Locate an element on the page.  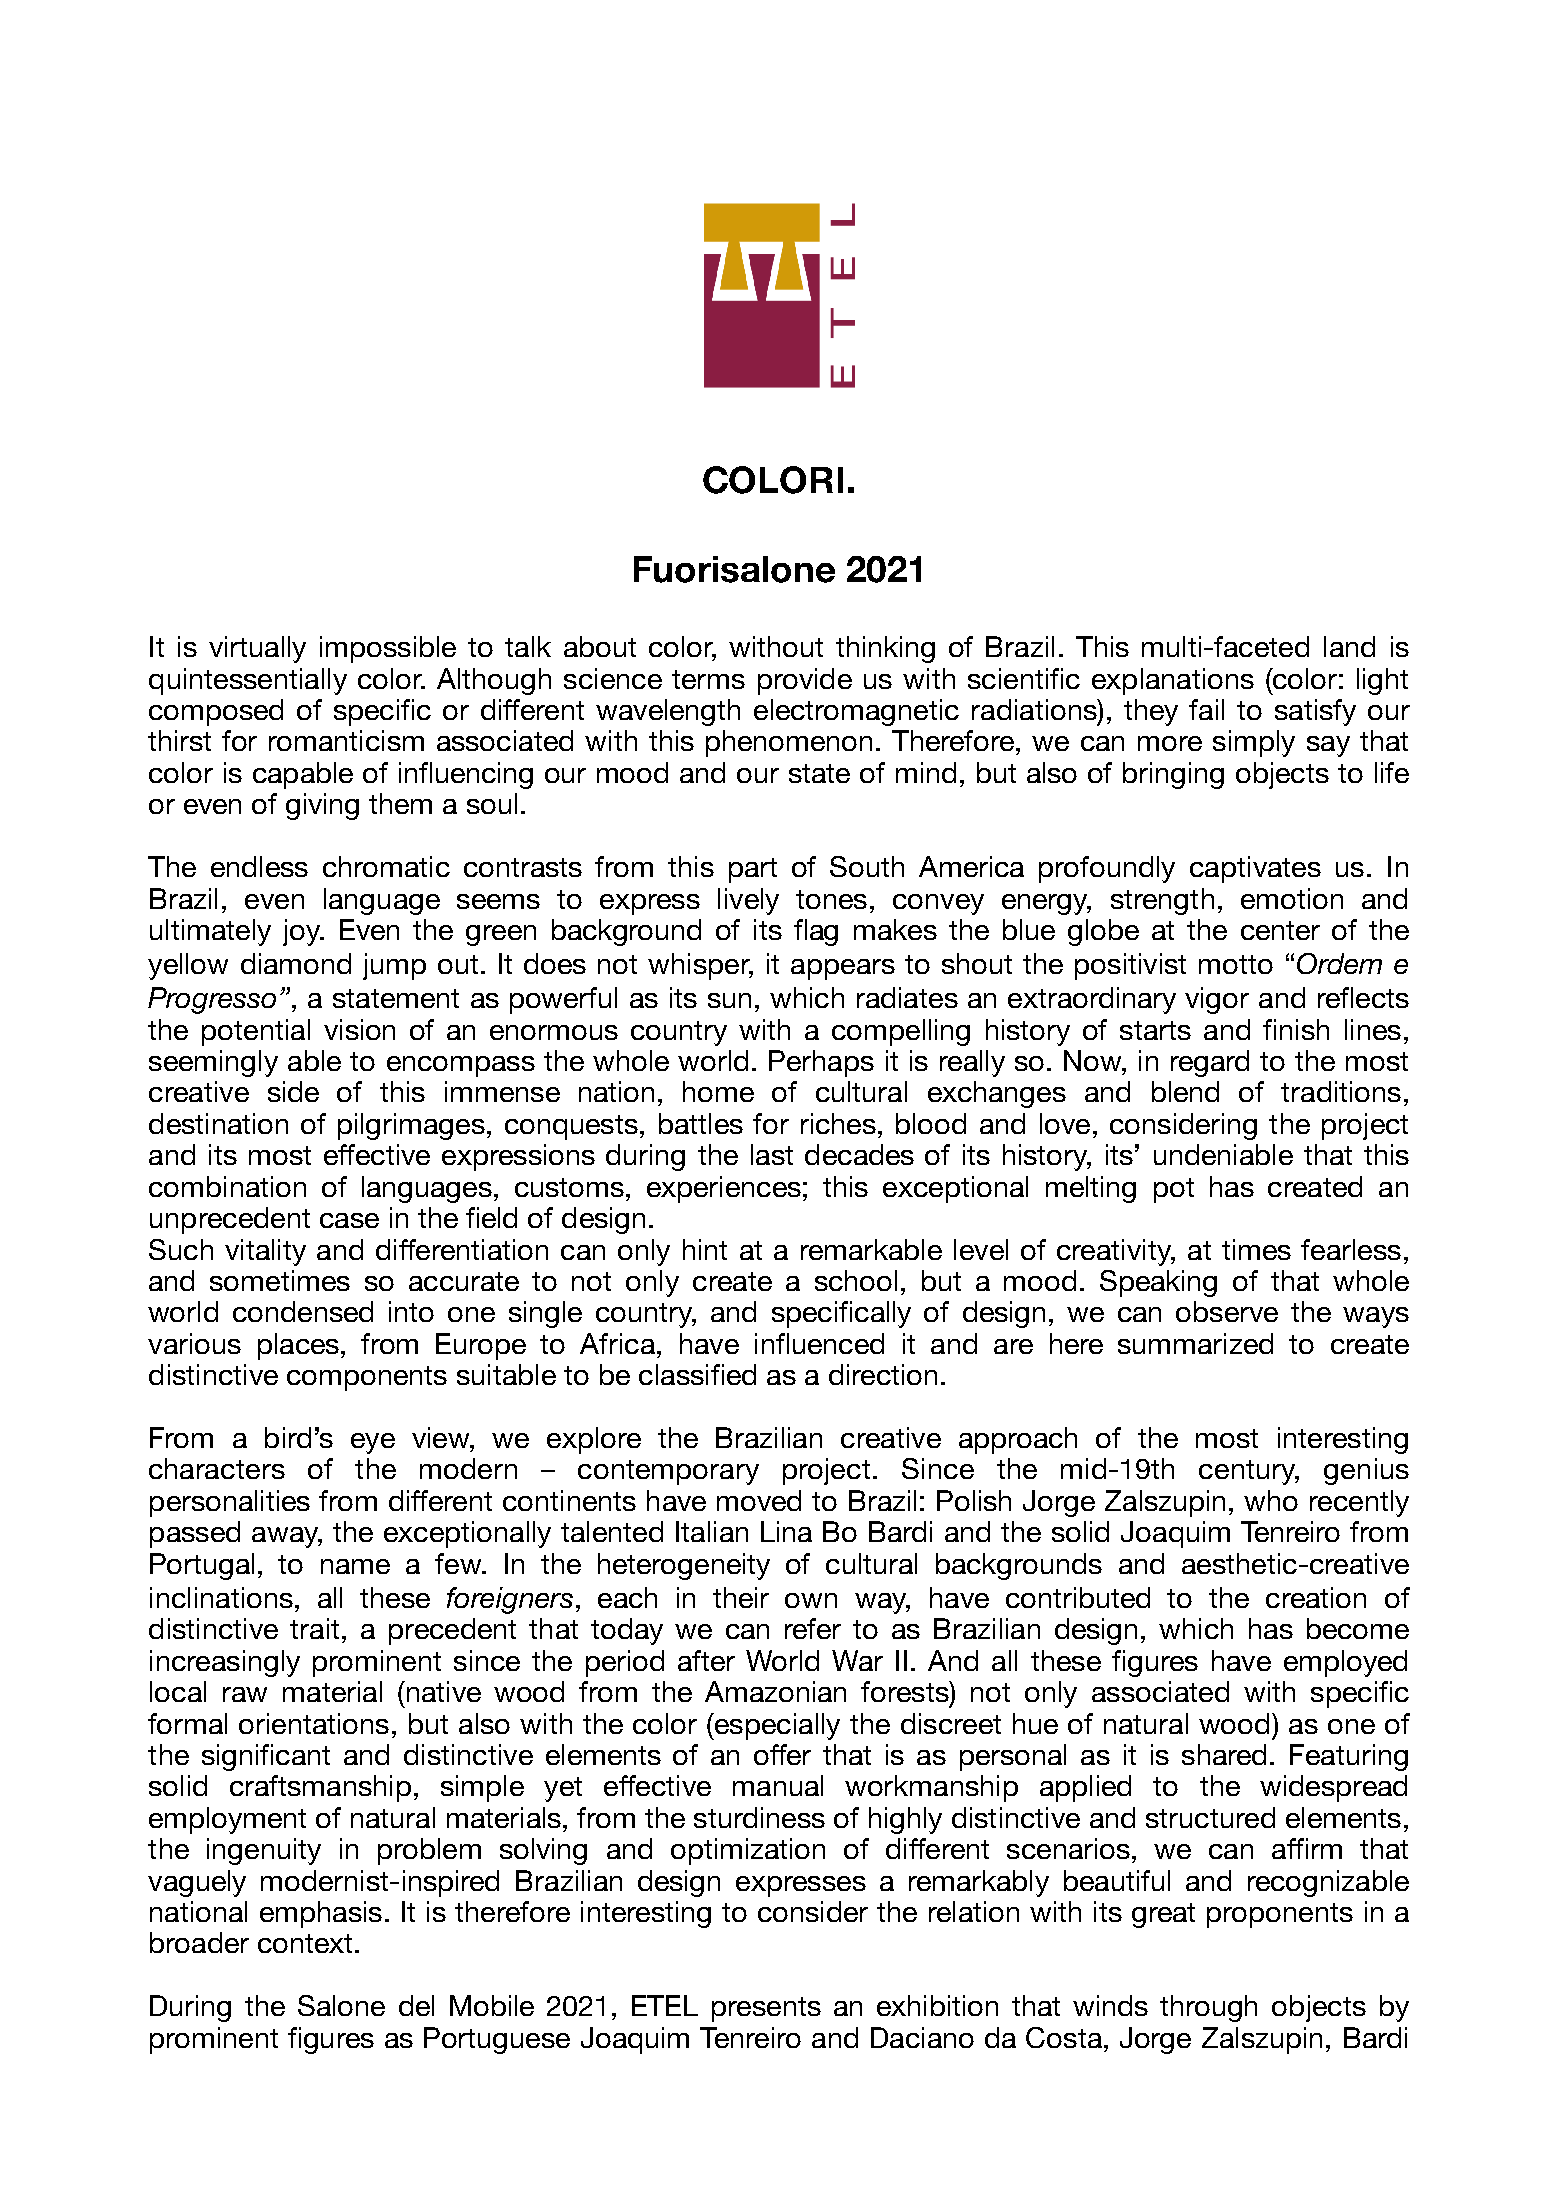
blend is located at coordinates (1185, 1091).
